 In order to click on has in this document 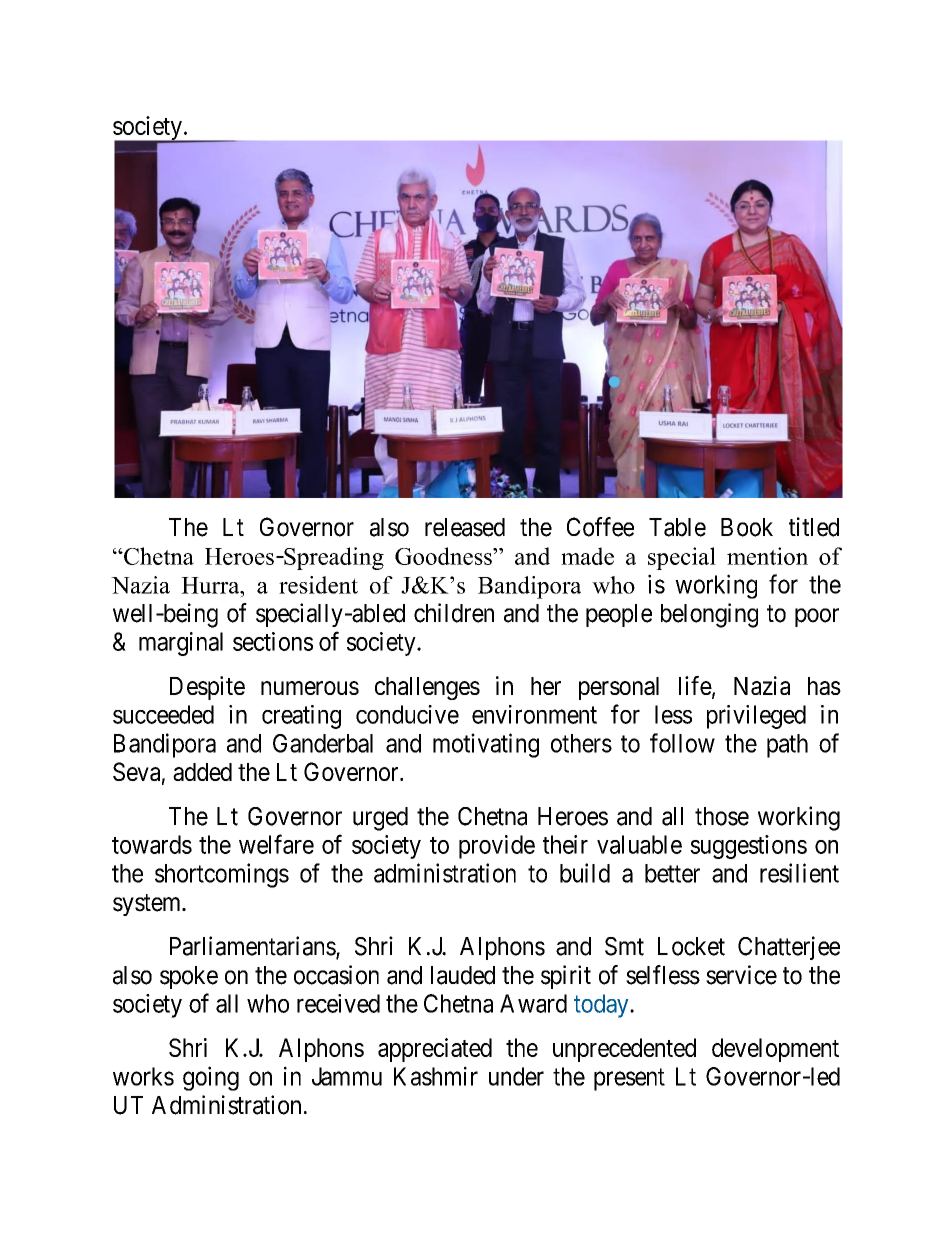, I will do `click(824, 686)`.
